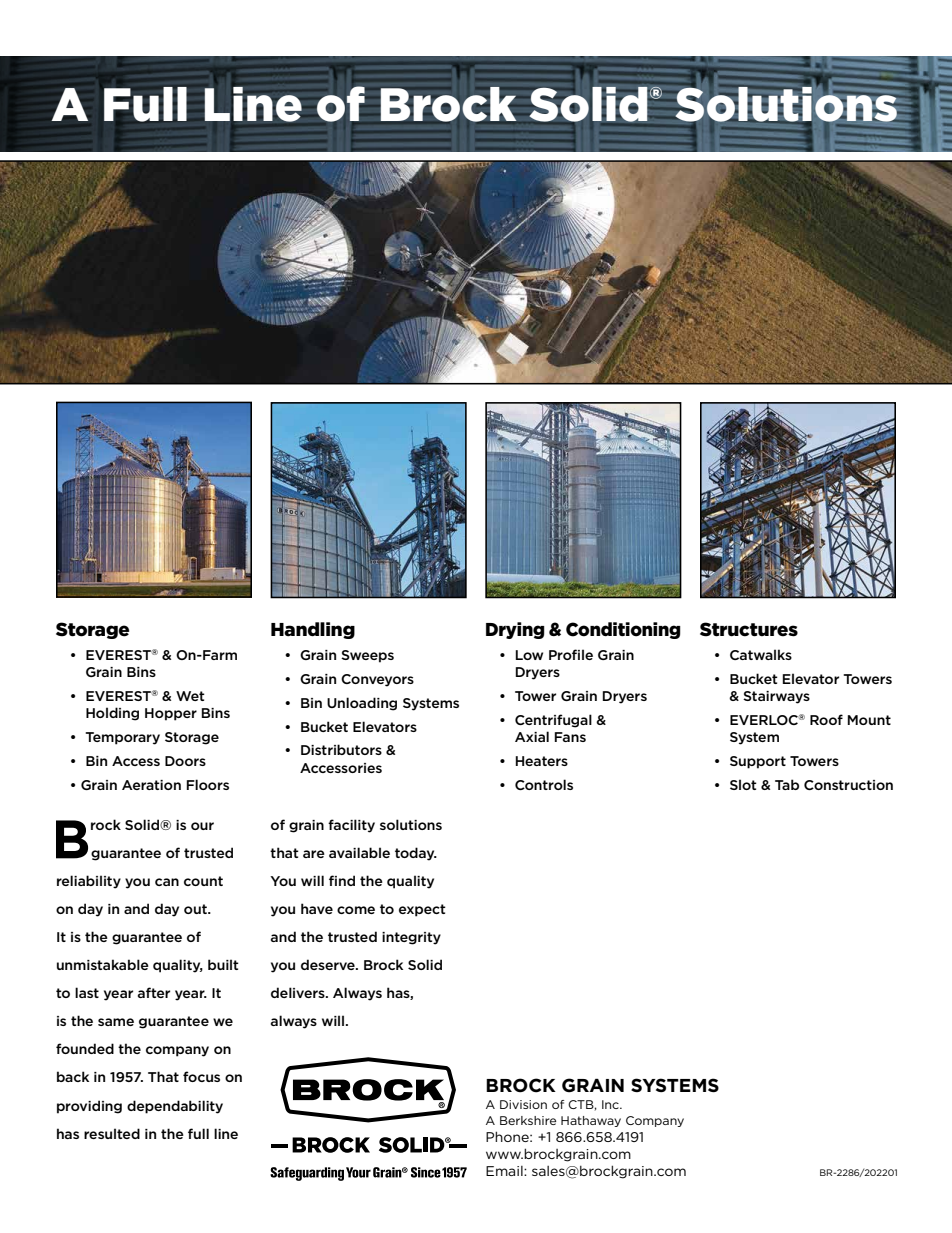 This screenshot has width=952, height=1233. What do you see at coordinates (505, 1171) in the screenshot?
I see `Email` at bounding box center [505, 1171].
